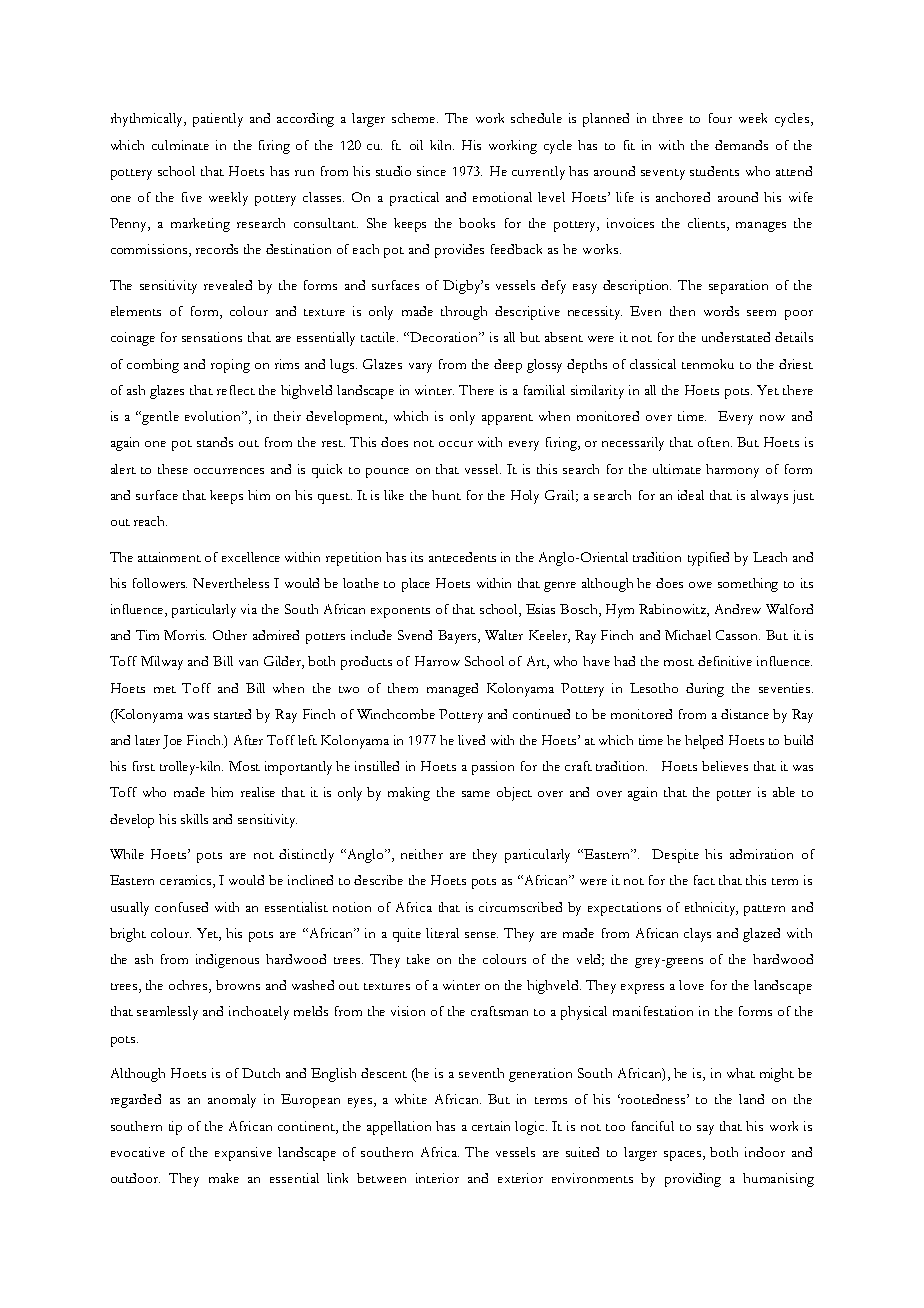  Describe the element at coordinates (185, 635) in the screenshot. I see `Morris` at that location.
